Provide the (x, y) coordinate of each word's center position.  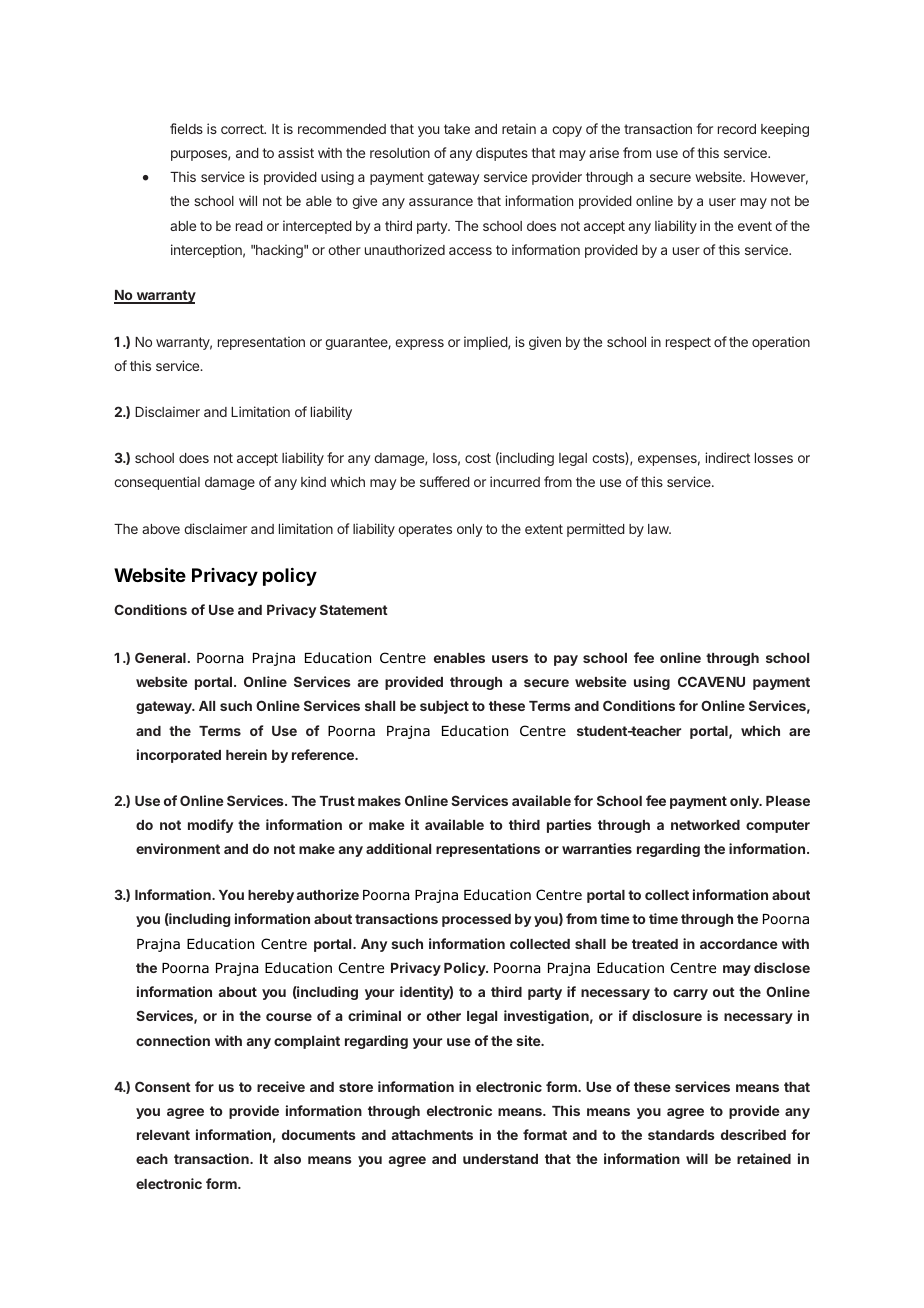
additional (398, 848)
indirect (727, 457)
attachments (432, 1135)
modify (210, 826)
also (287, 1159)
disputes (502, 154)
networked (705, 825)
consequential (157, 483)
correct (243, 129)
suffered (445, 481)
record (737, 129)
